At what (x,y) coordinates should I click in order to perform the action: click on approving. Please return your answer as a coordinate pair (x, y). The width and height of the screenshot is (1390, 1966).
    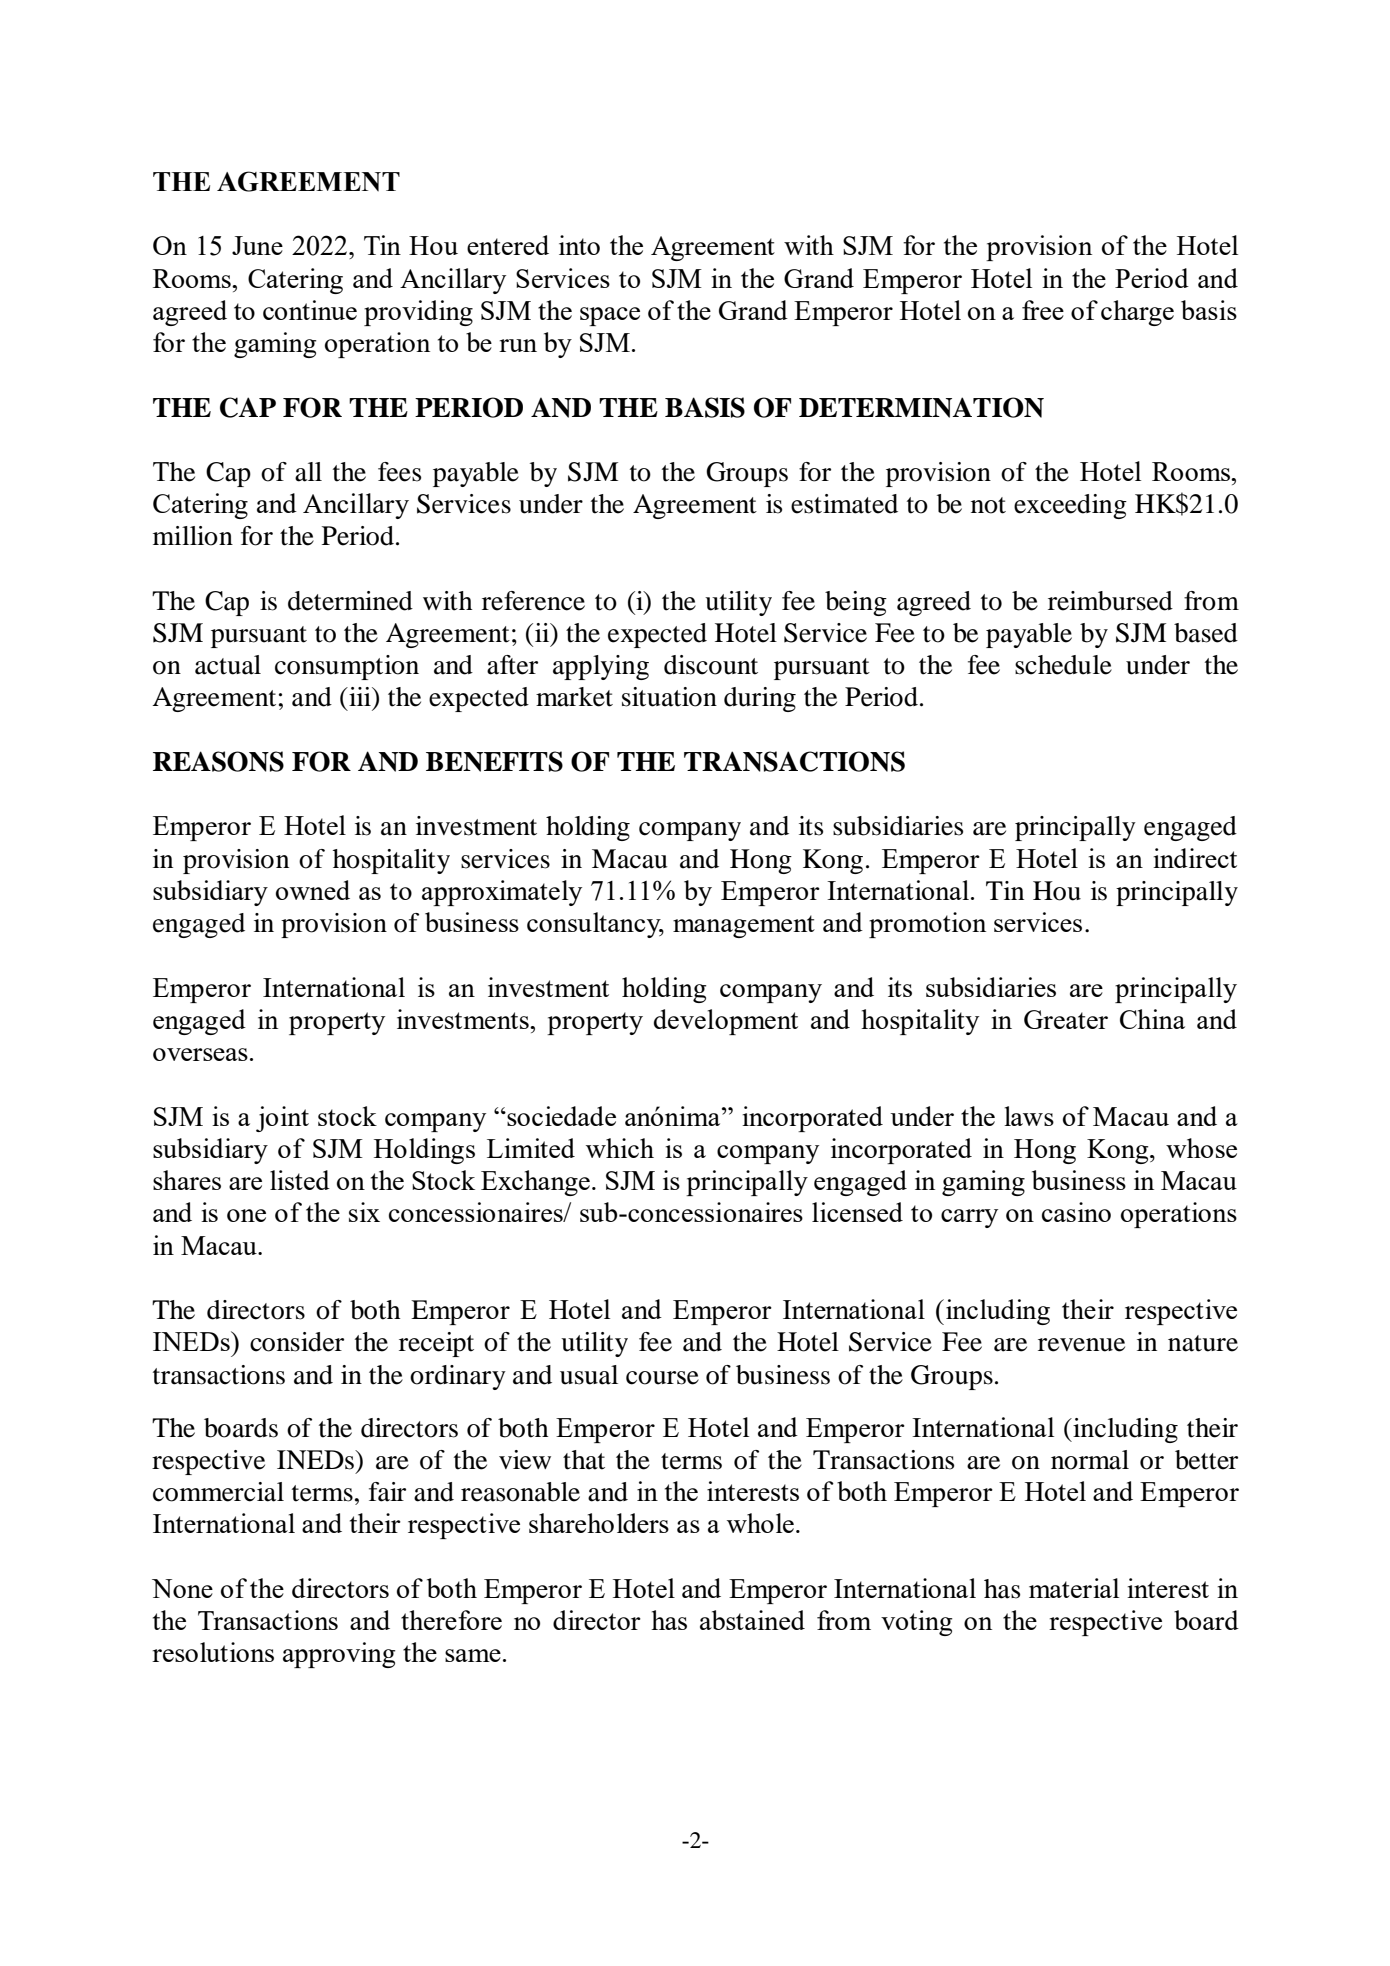
    Looking at the image, I should click on (339, 1655).
